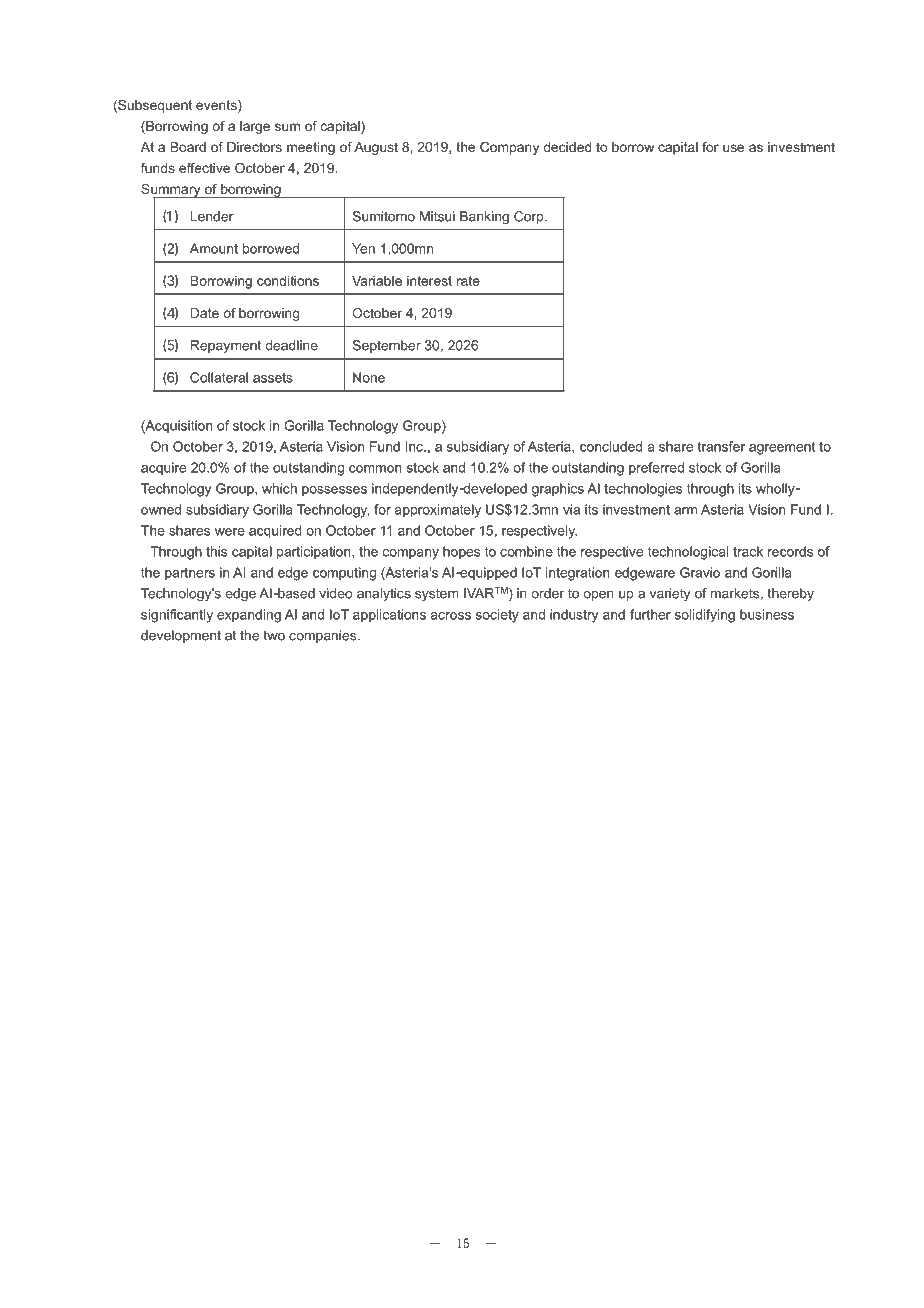 Image resolution: width=924 pixels, height=1308 pixels. What do you see at coordinates (255, 127) in the document?
I see `large` at bounding box center [255, 127].
